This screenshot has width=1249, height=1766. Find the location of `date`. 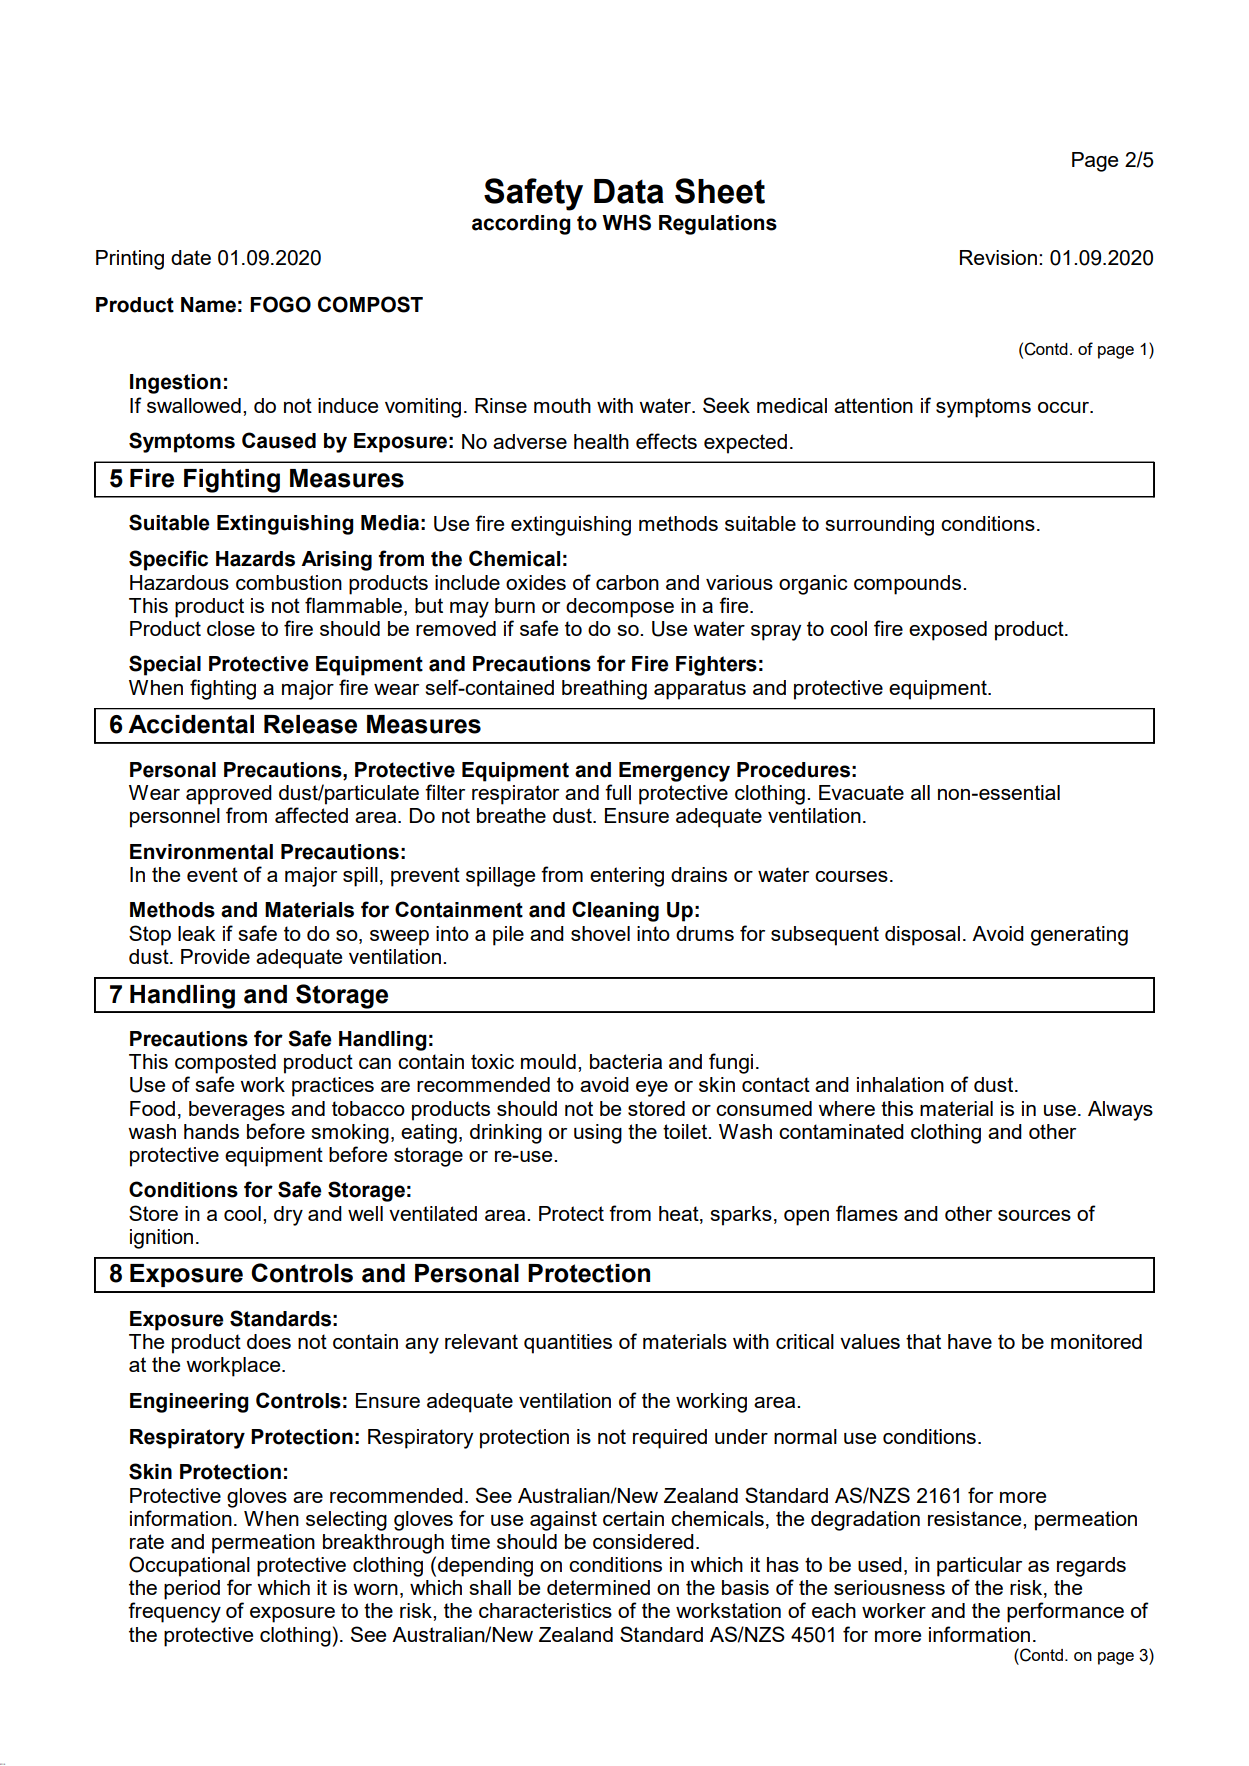

date is located at coordinates (191, 257).
